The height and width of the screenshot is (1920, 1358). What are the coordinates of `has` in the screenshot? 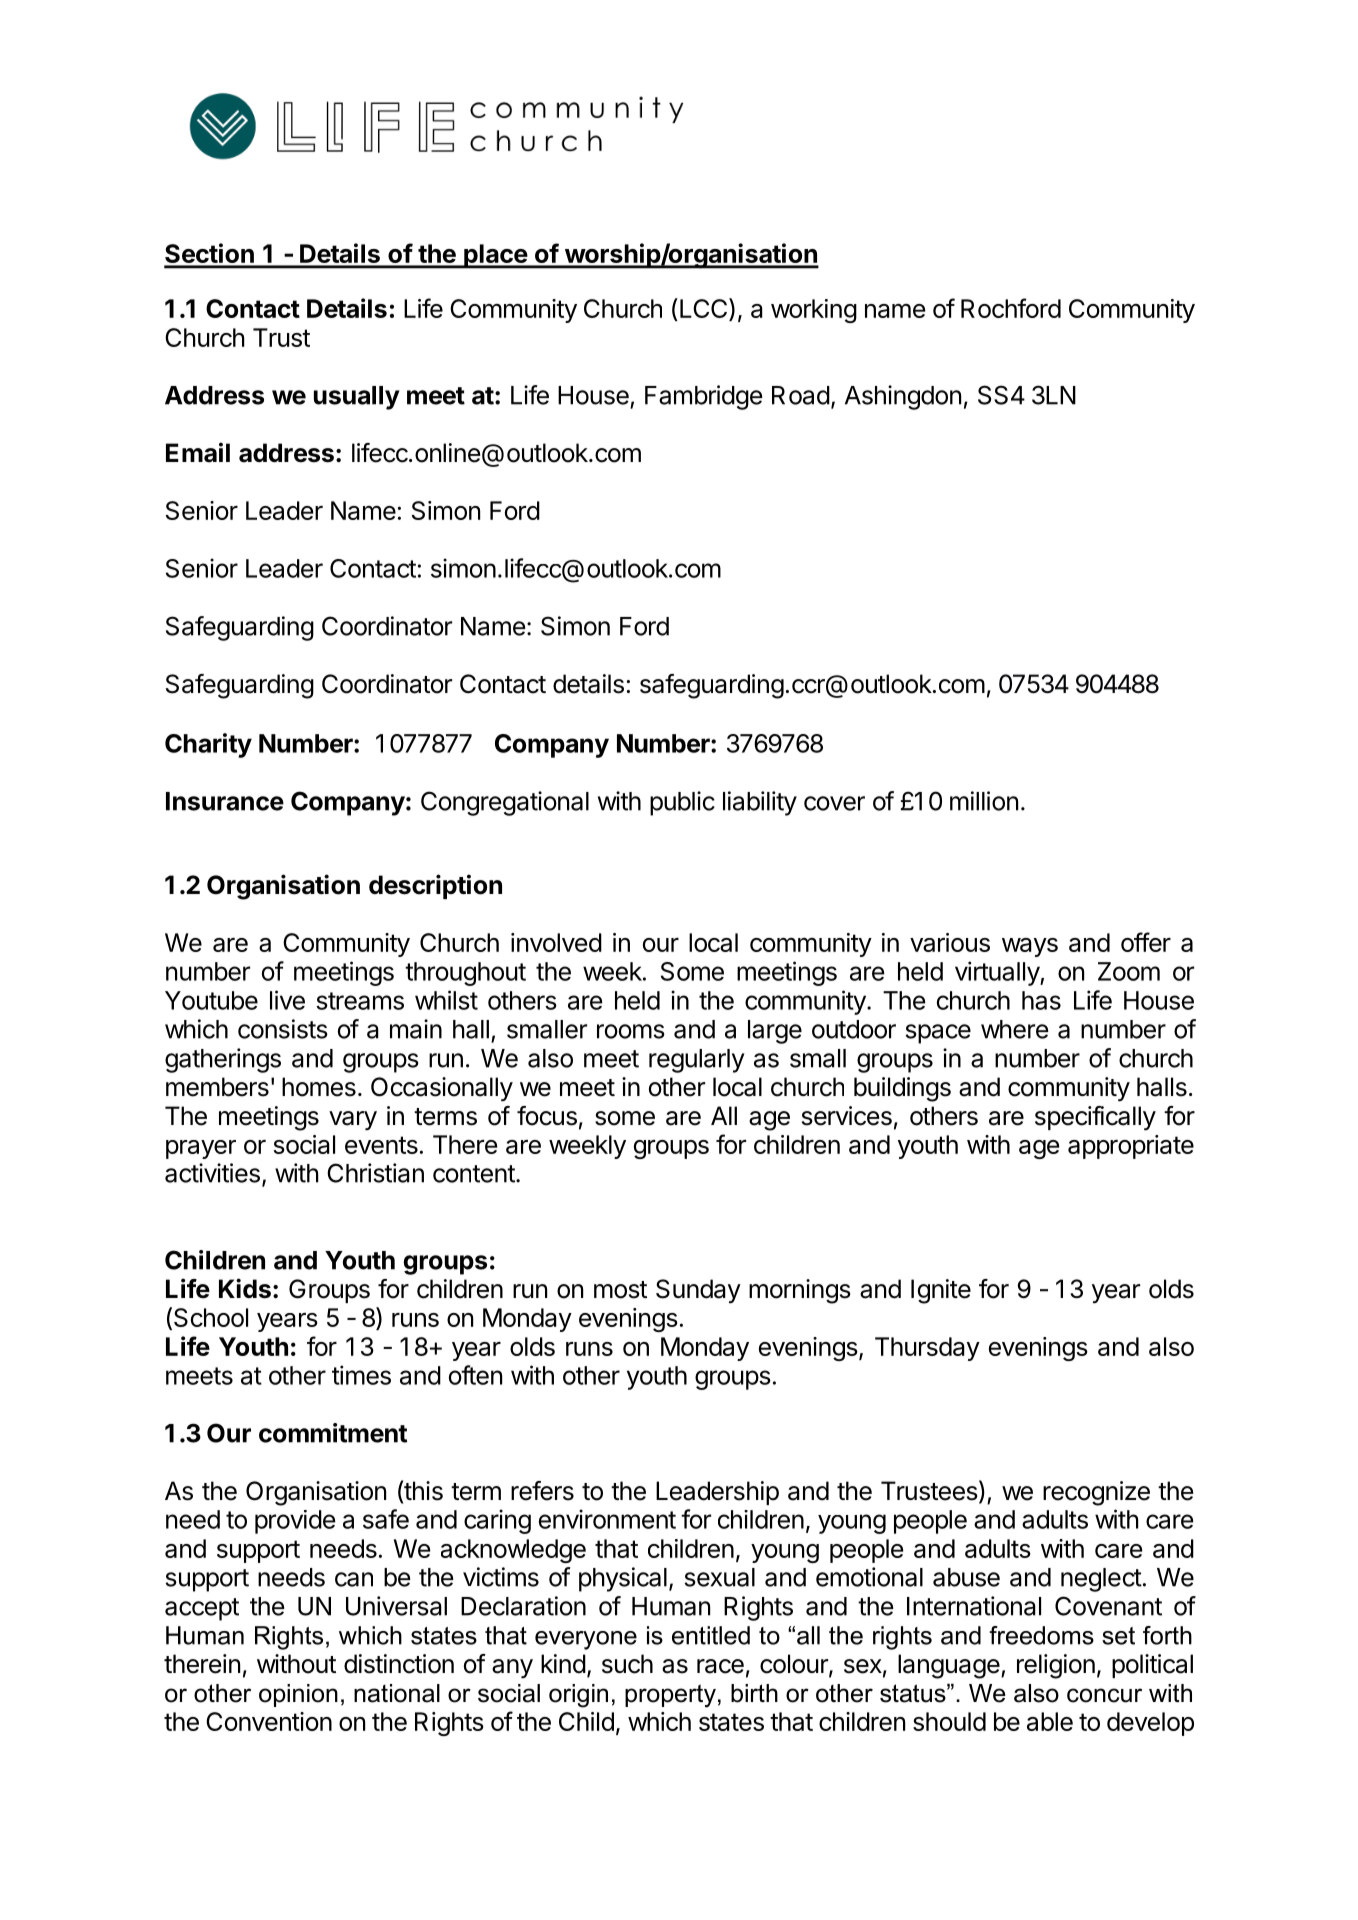 It's located at (1041, 1000).
